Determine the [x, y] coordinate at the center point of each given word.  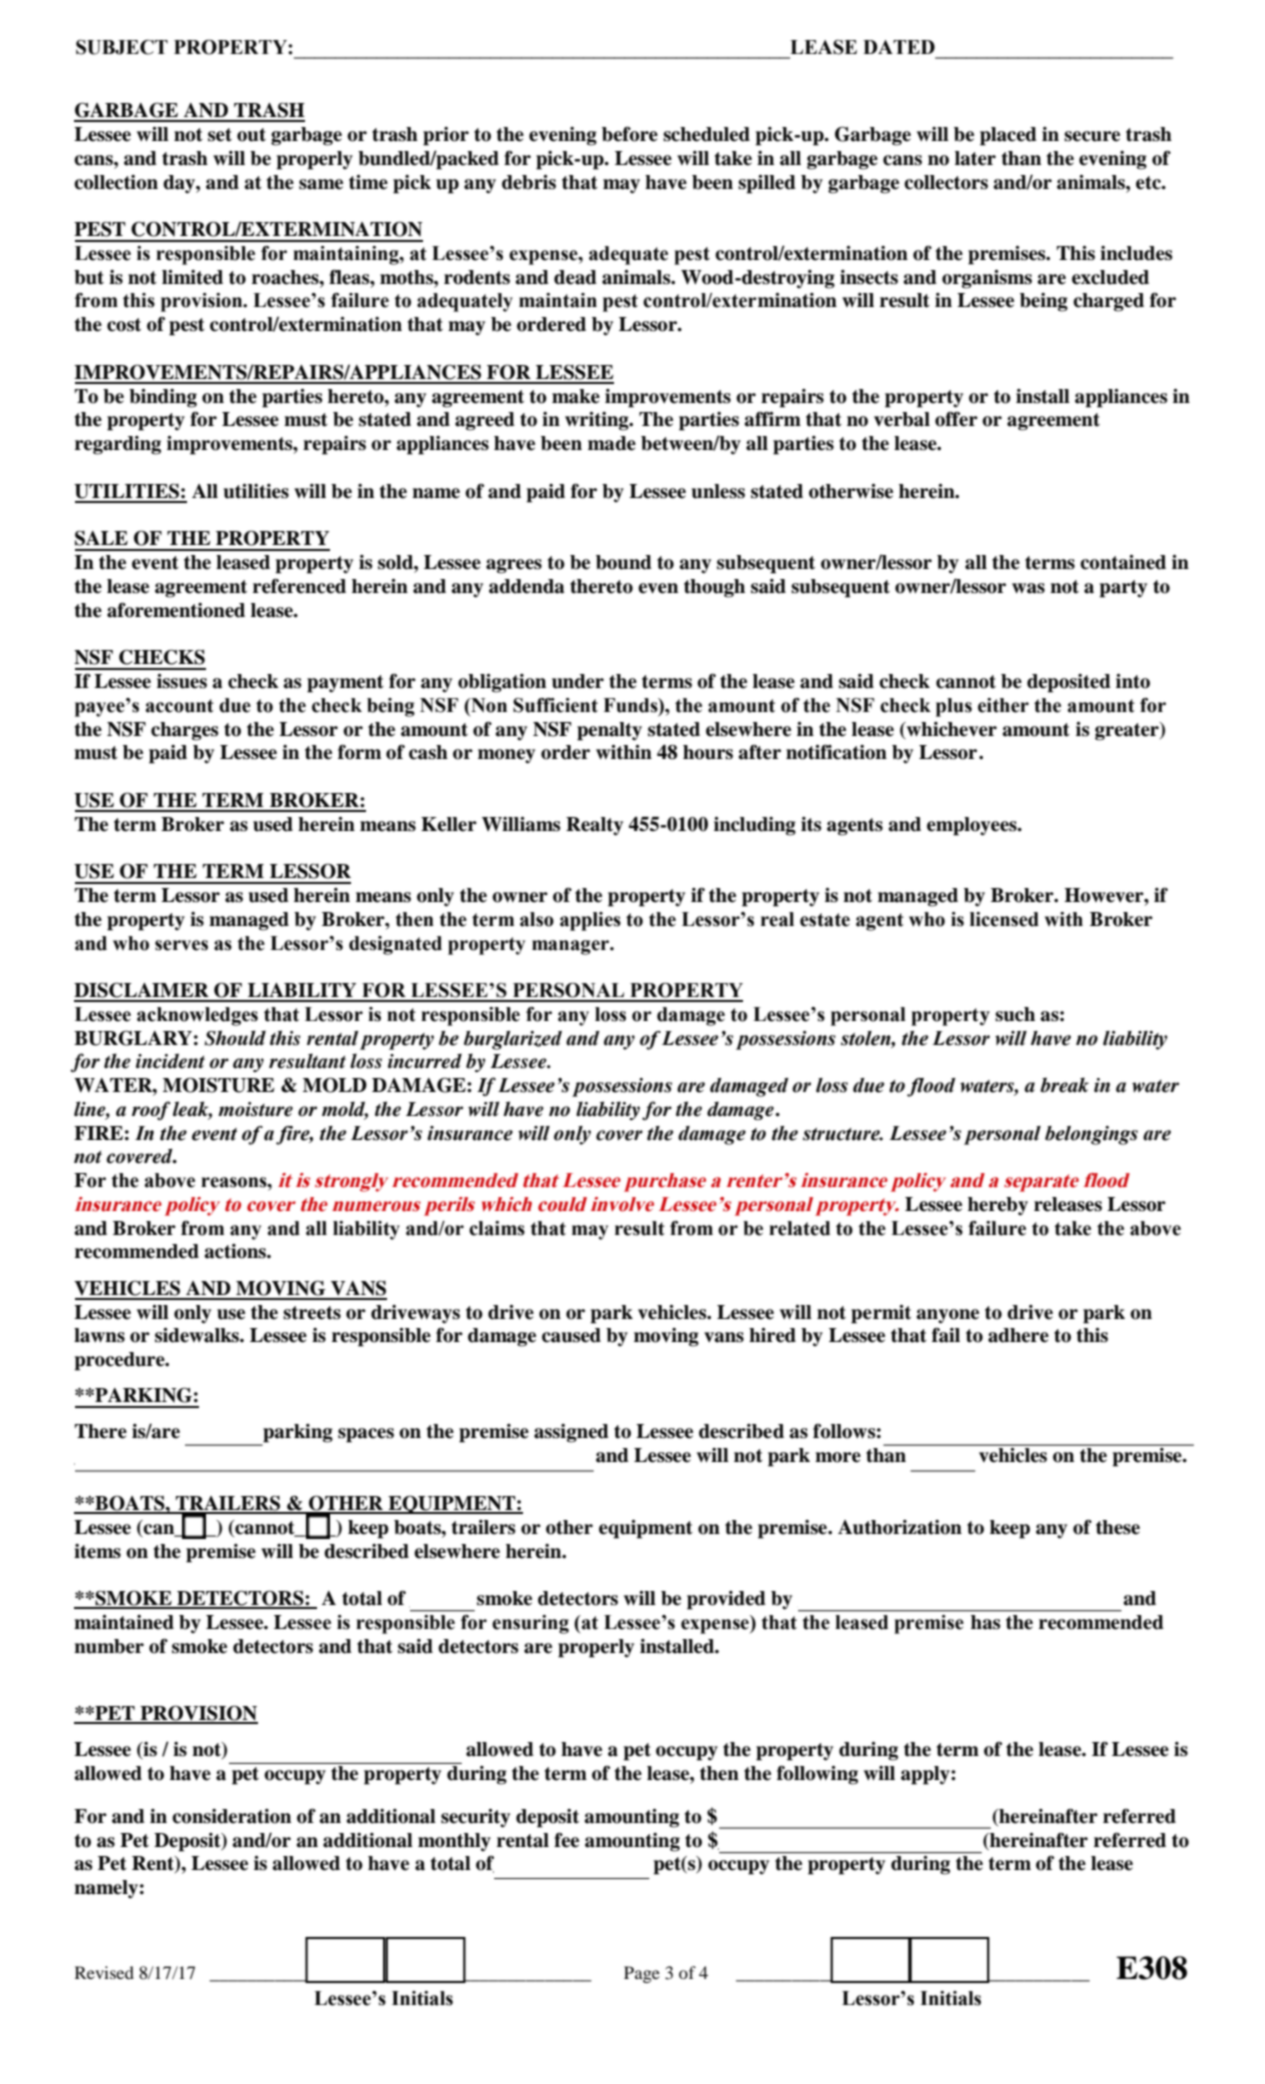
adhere [1018, 1335]
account [180, 706]
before [630, 134]
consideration [231, 1816]
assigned [571, 1433]
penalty [609, 731]
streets [312, 1313]
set [220, 135]
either [1003, 705]
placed [1008, 136]
